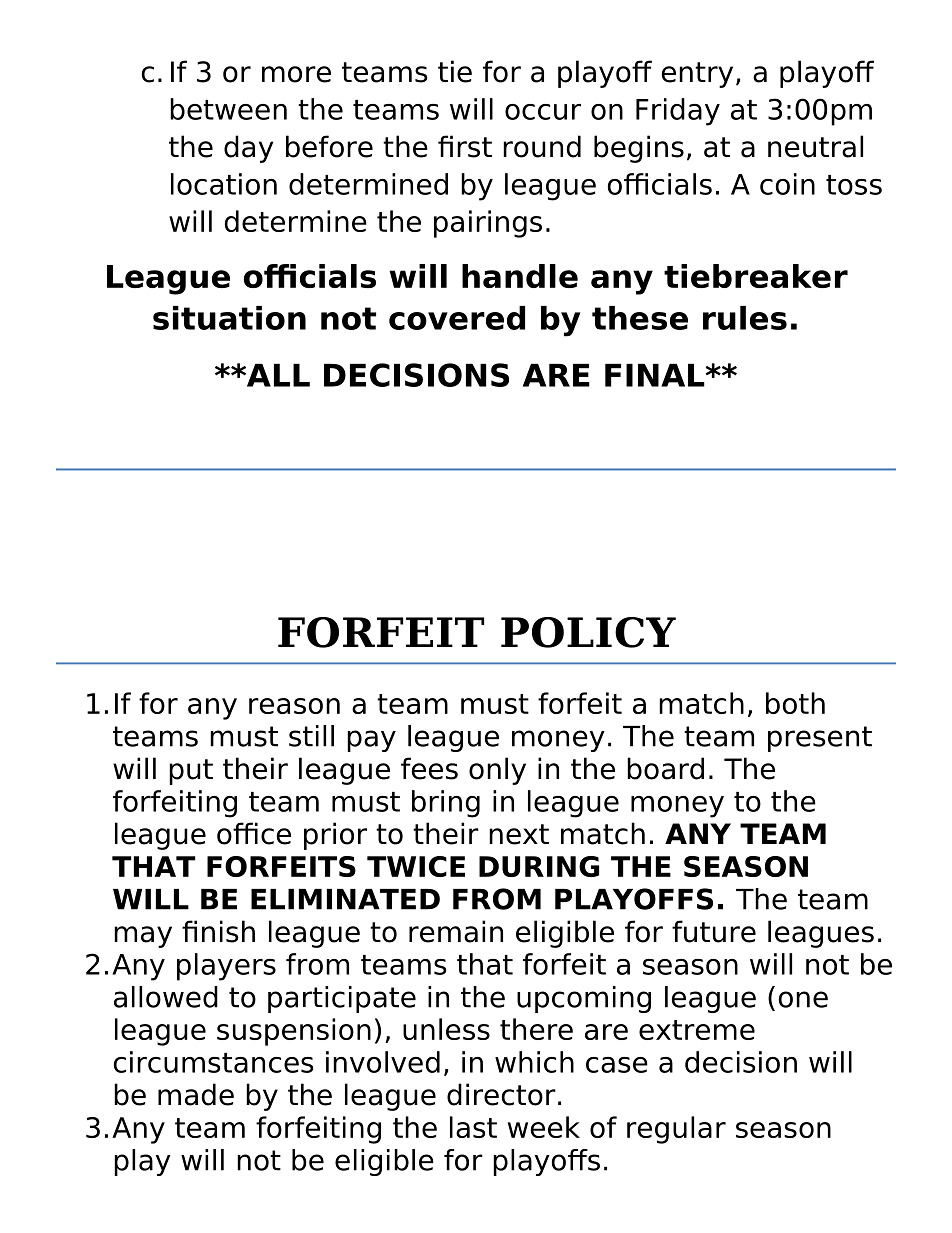 The image size is (952, 1233). I want to click on regular, so click(676, 1130).
